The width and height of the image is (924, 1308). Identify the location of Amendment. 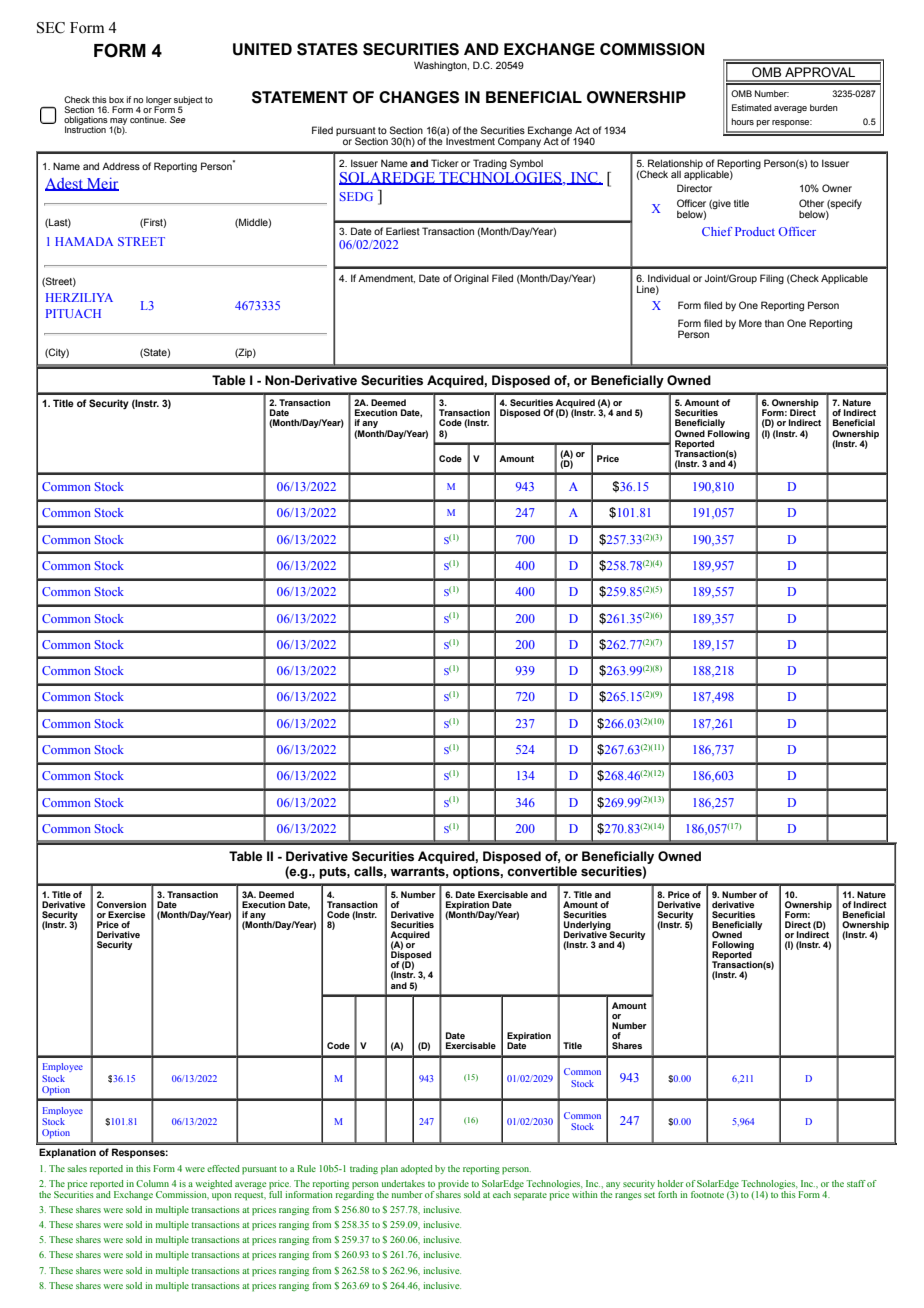
(386, 278).
